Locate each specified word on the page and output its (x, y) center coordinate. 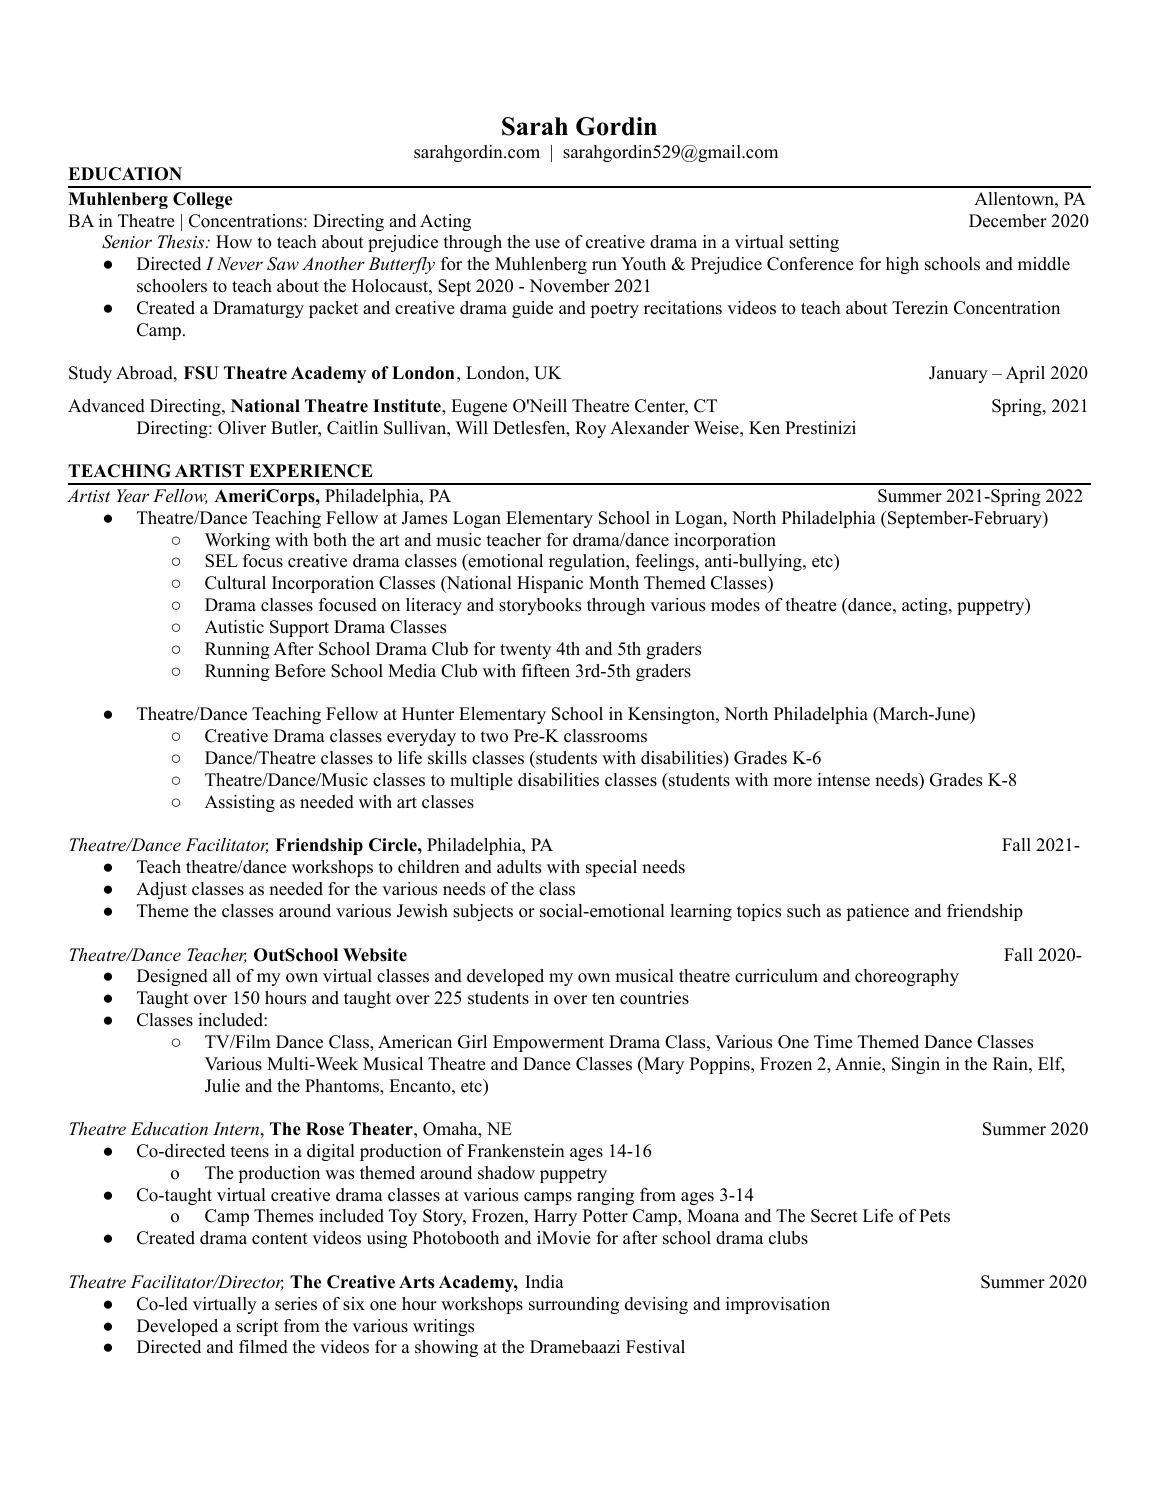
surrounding (574, 1305)
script (257, 1327)
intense (843, 780)
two (494, 737)
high (902, 265)
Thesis (182, 241)
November (569, 286)
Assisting (240, 803)
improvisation (778, 1305)
